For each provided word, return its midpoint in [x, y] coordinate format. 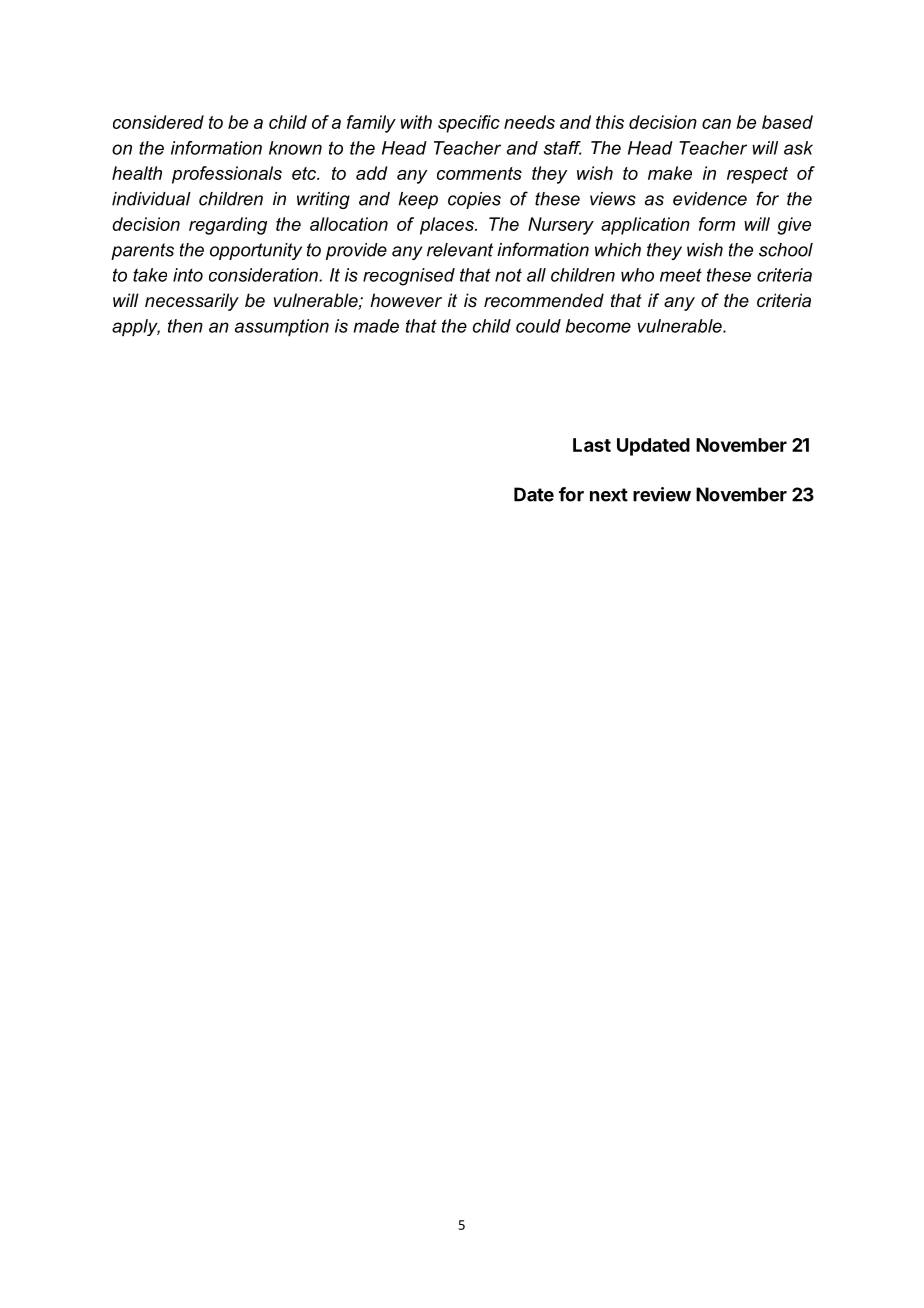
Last [592, 445]
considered [158, 122]
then [185, 326]
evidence [710, 199]
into [188, 275]
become [598, 326]
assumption [282, 328]
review [662, 494]
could [538, 326]
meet [681, 275]
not [508, 275]
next [609, 495]
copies [474, 200]
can [716, 124]
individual [151, 199]
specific [469, 124]
